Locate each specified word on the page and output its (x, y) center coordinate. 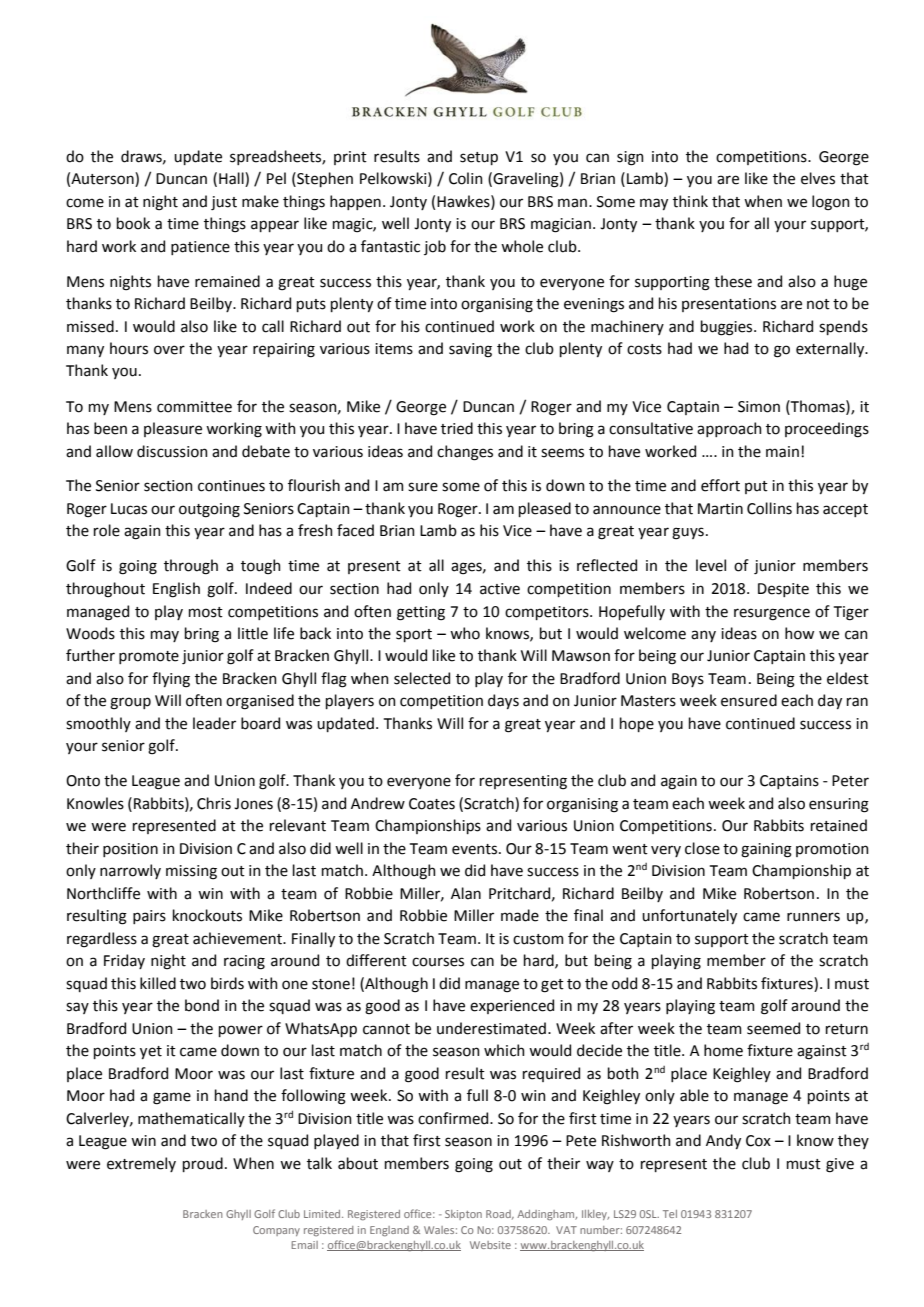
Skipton (463, 1215)
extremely (141, 1164)
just (224, 203)
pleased (545, 509)
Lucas (129, 509)
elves (818, 178)
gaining (766, 850)
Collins (769, 508)
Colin (466, 178)
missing (191, 872)
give (840, 1165)
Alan (466, 893)
